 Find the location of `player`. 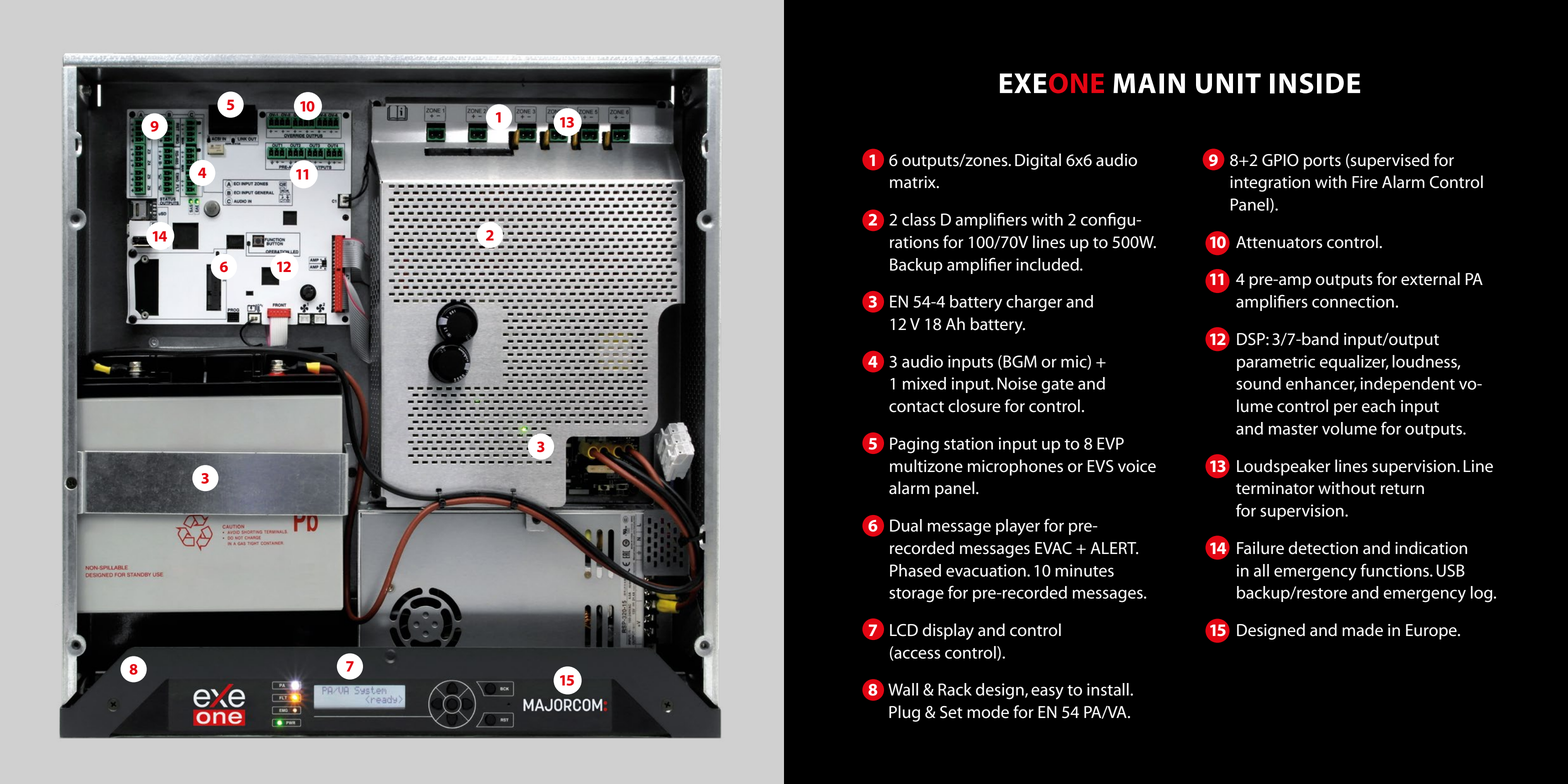

player is located at coordinates (1018, 527).
